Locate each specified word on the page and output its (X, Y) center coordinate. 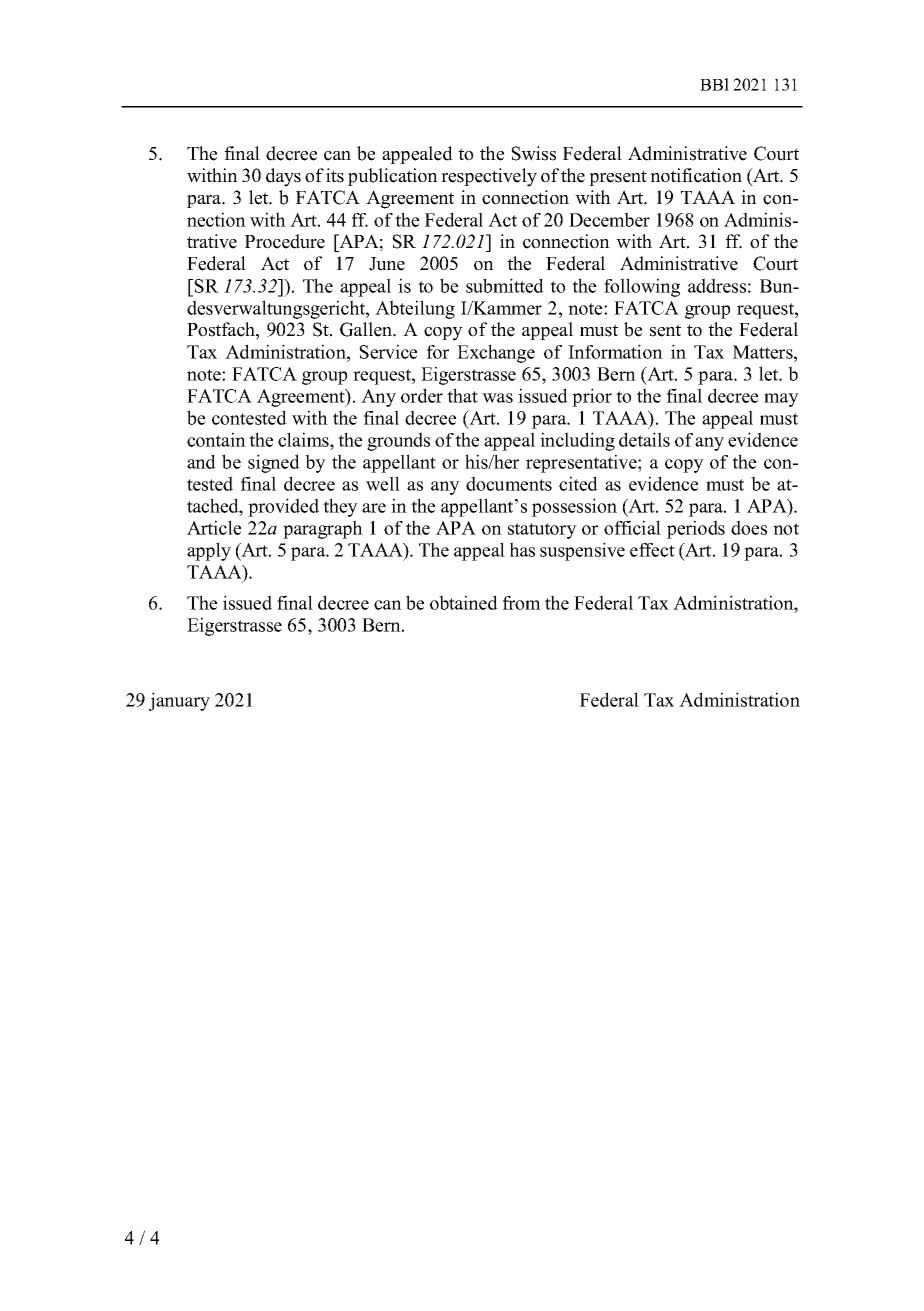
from (522, 603)
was (497, 398)
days (283, 177)
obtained (464, 602)
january (179, 701)
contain (216, 439)
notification (696, 175)
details (644, 439)
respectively (489, 177)
